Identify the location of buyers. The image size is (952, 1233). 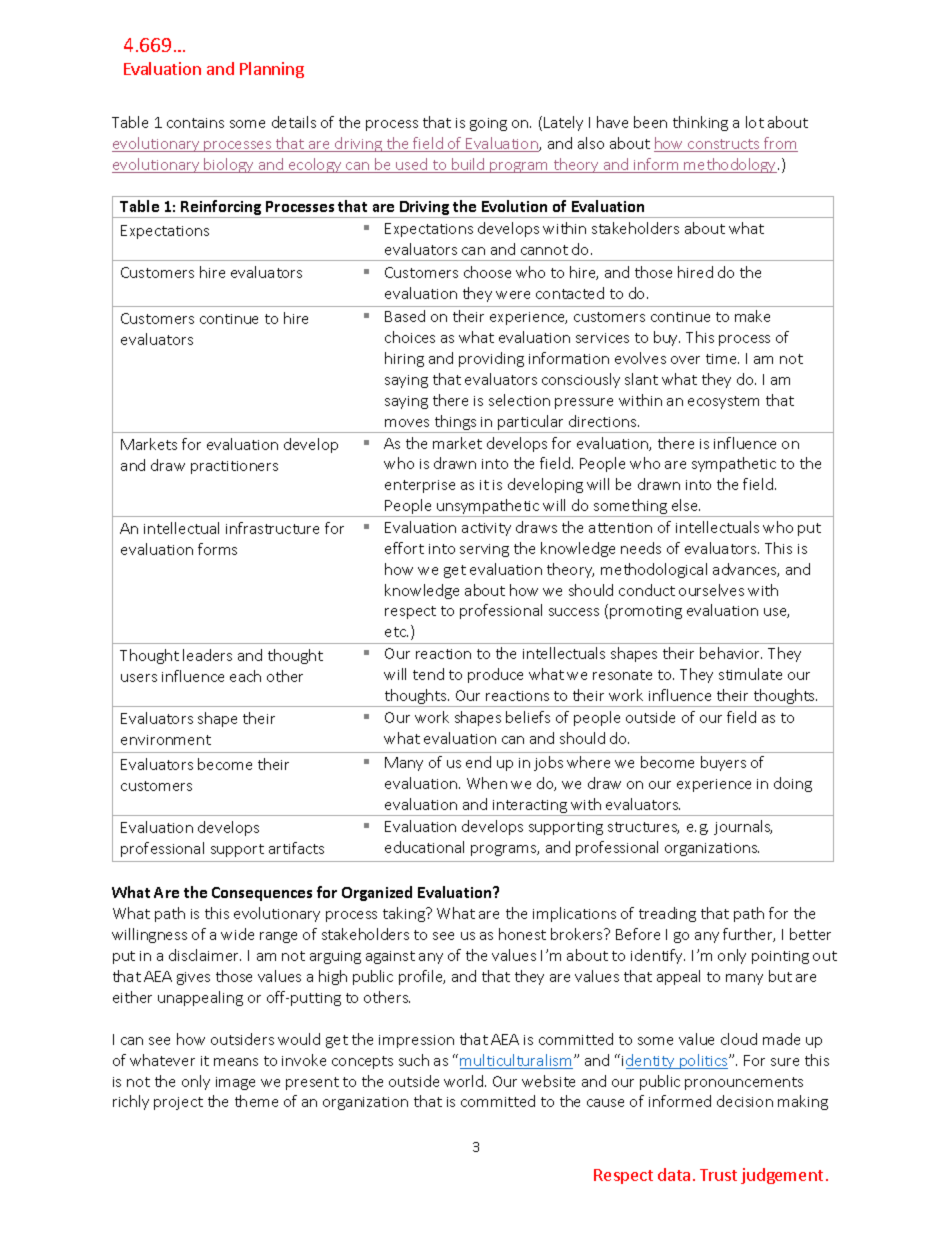
(723, 763).
